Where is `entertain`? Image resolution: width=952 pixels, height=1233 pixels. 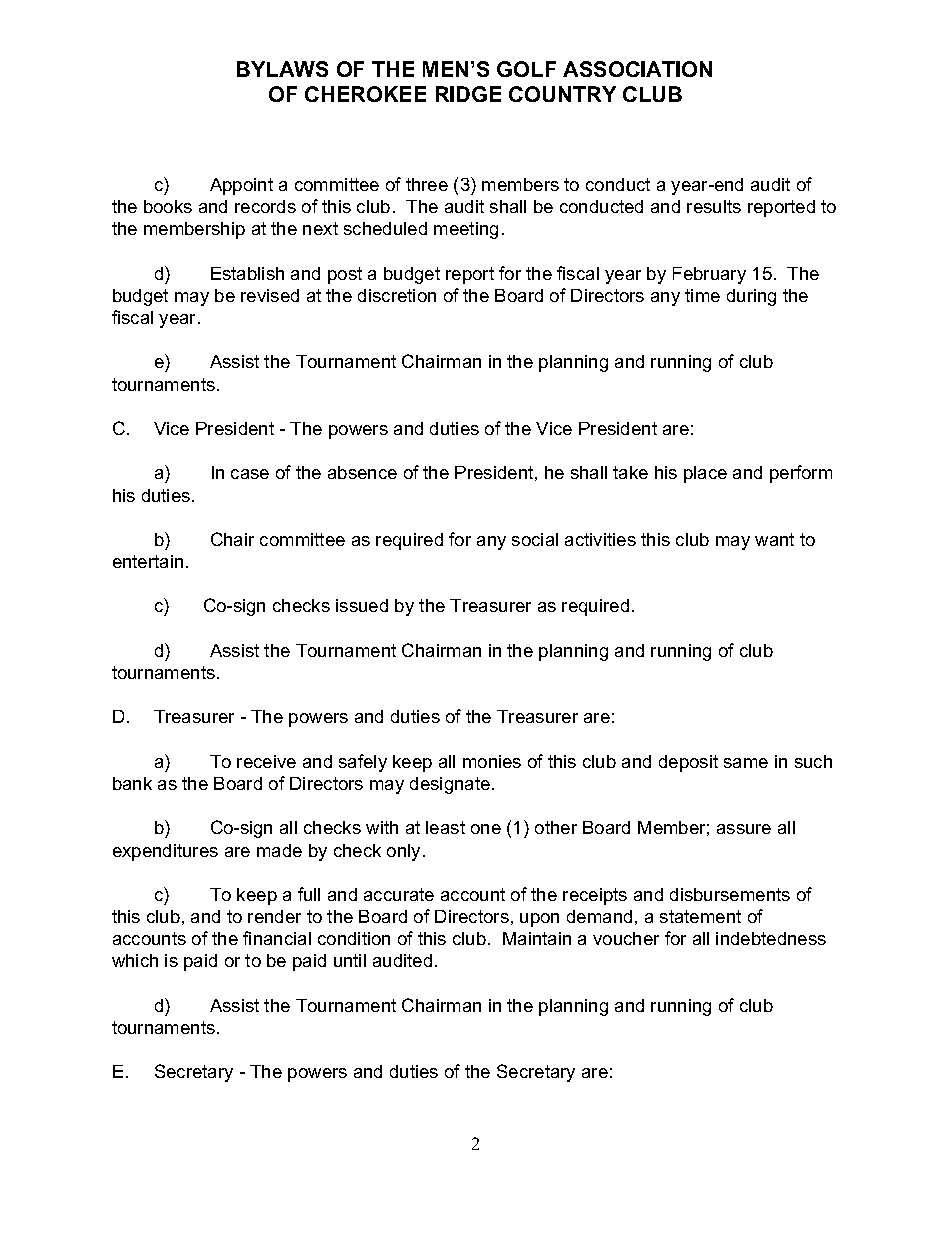 entertain is located at coordinates (148, 561).
